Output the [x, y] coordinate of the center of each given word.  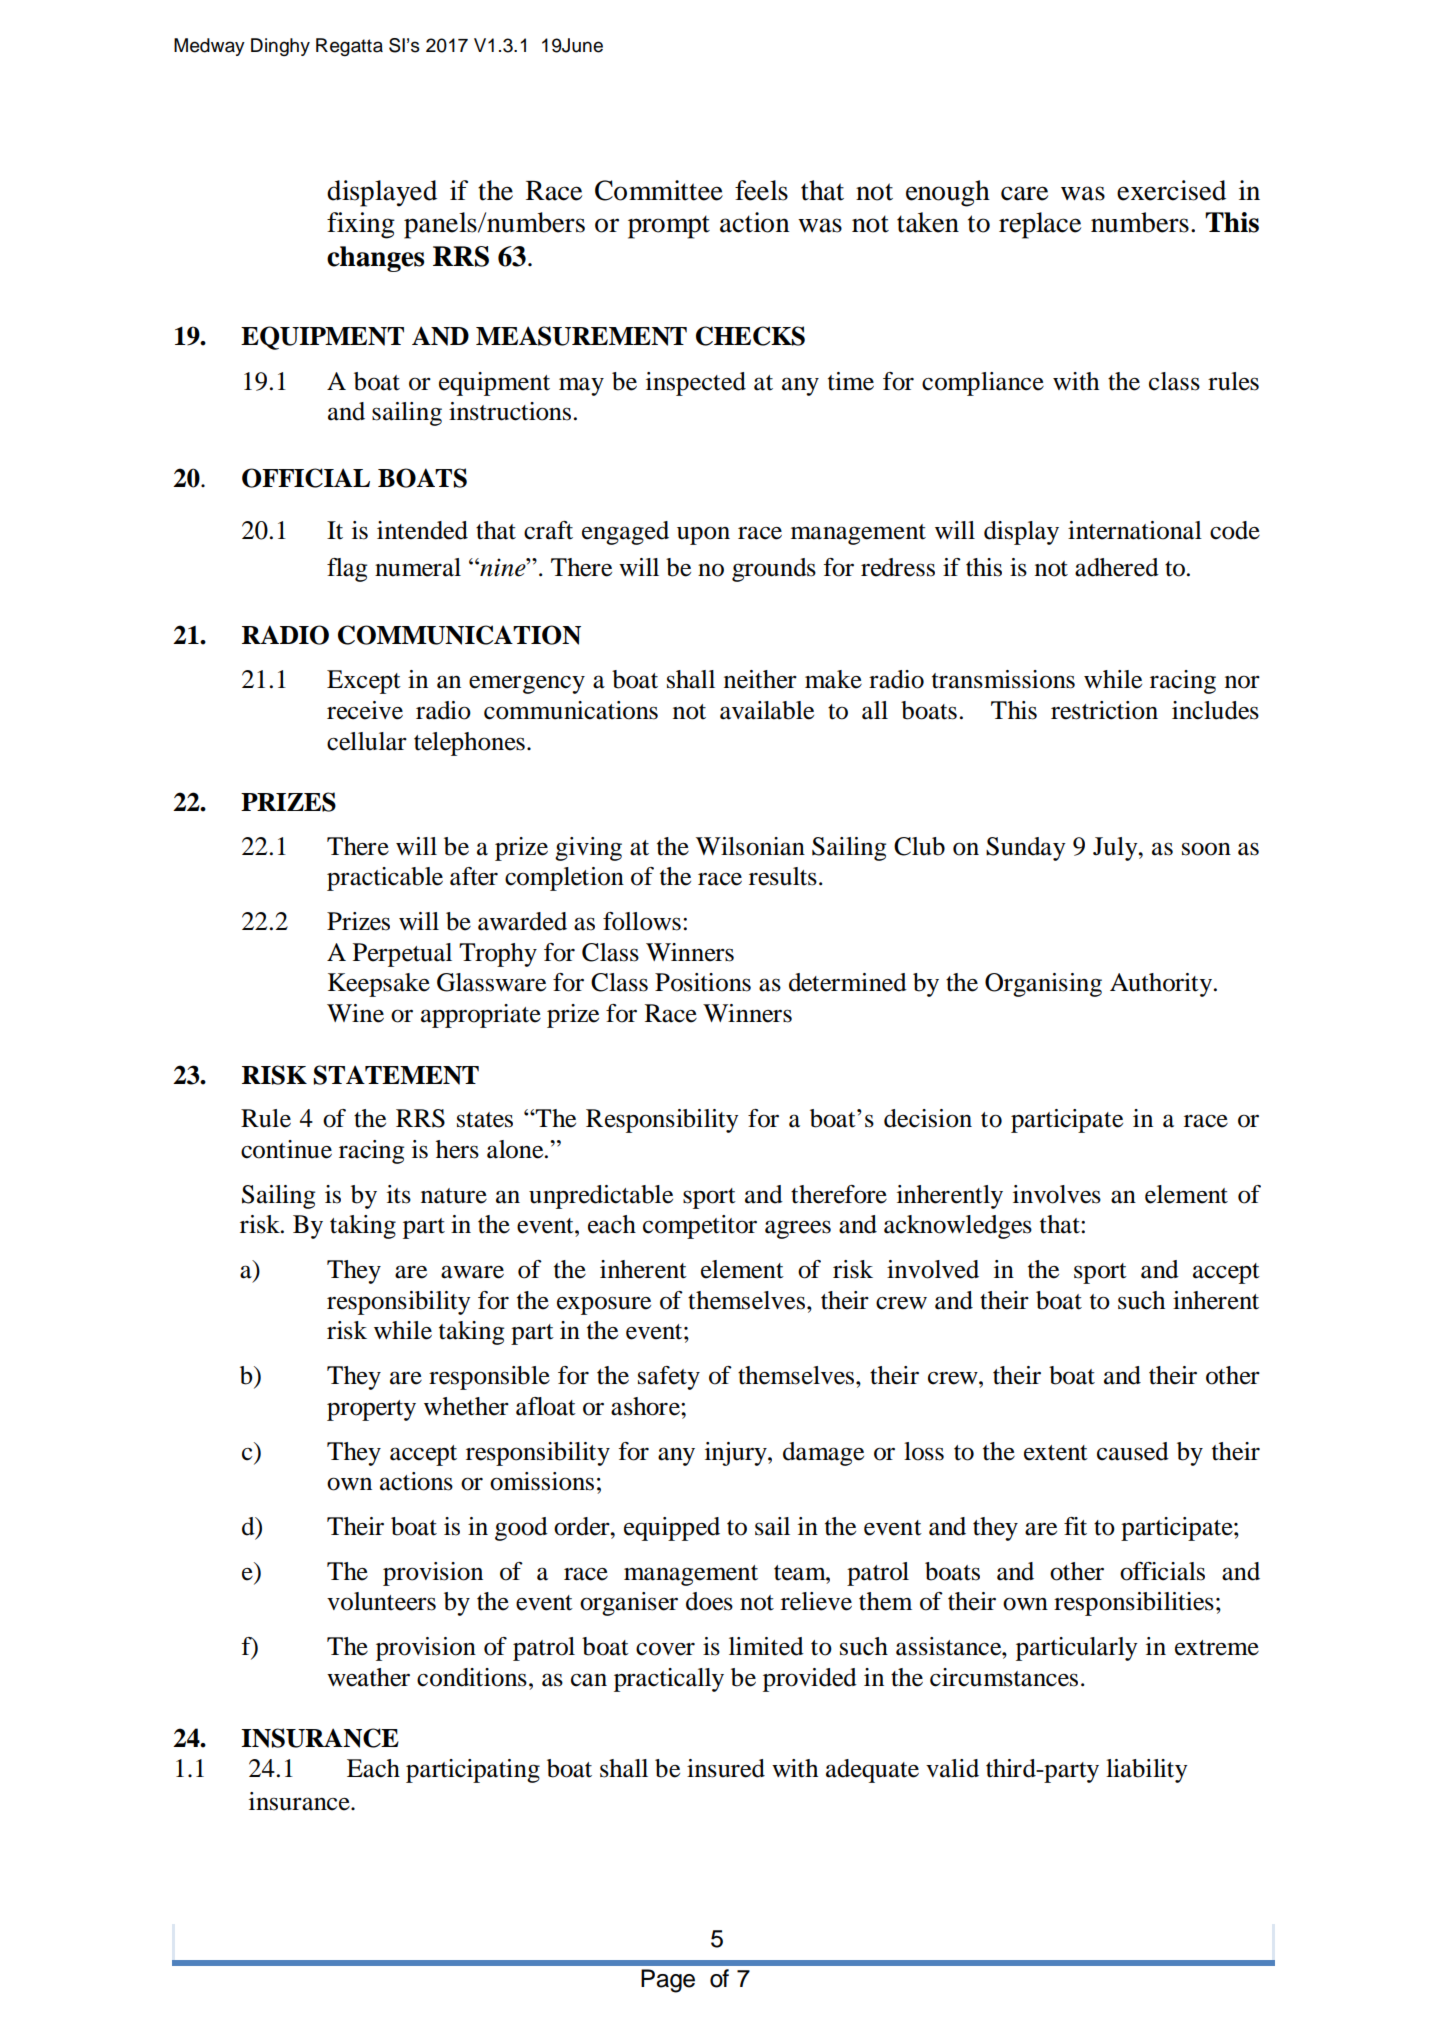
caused [1133, 1451]
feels [761, 190]
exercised [1171, 190]
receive [365, 710]
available [767, 710]
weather [368, 1677]
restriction [1104, 710]
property [371, 1410]
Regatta [349, 47]
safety [669, 1378]
